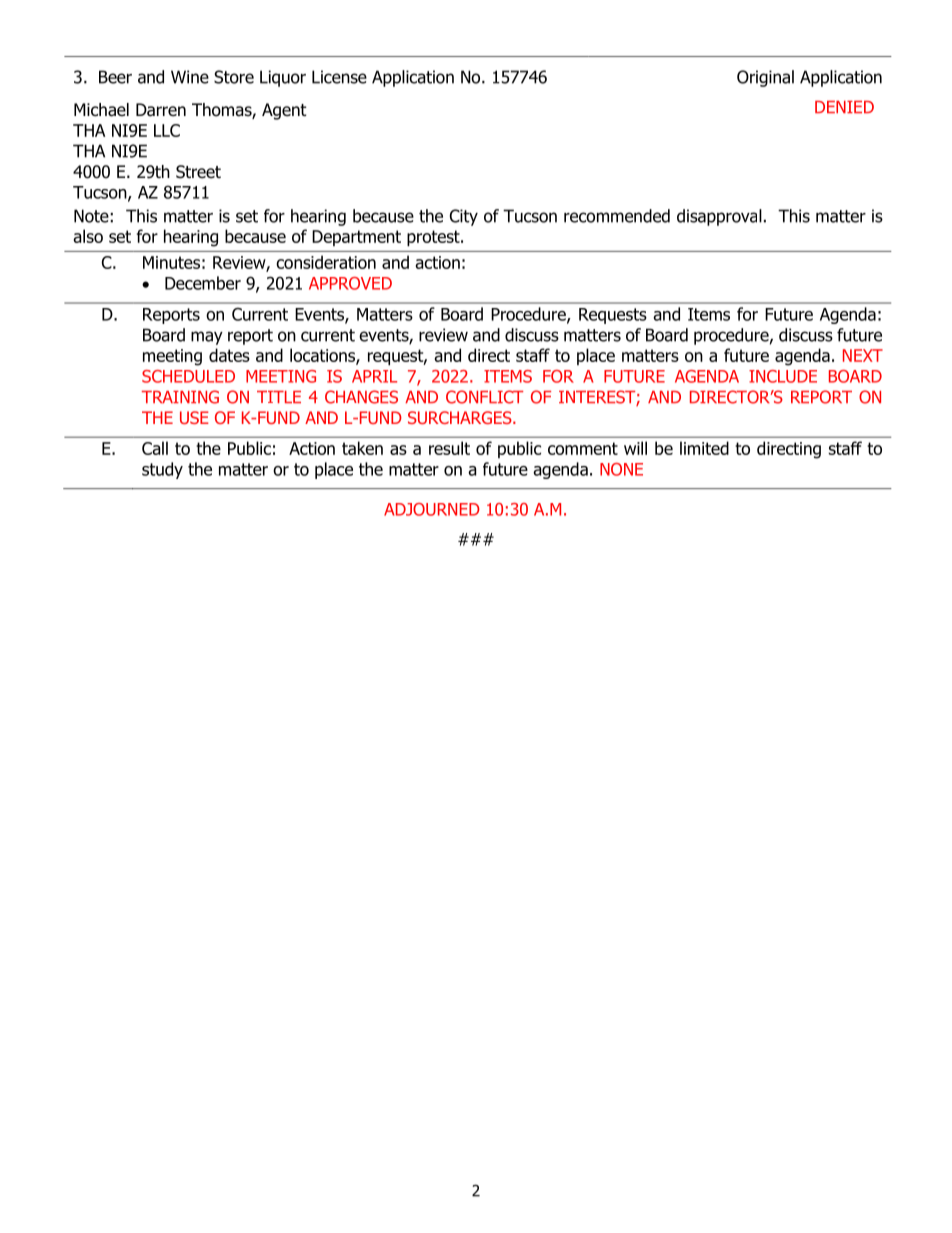  What do you see at coordinates (155, 448) in the page?
I see `Call` at bounding box center [155, 448].
